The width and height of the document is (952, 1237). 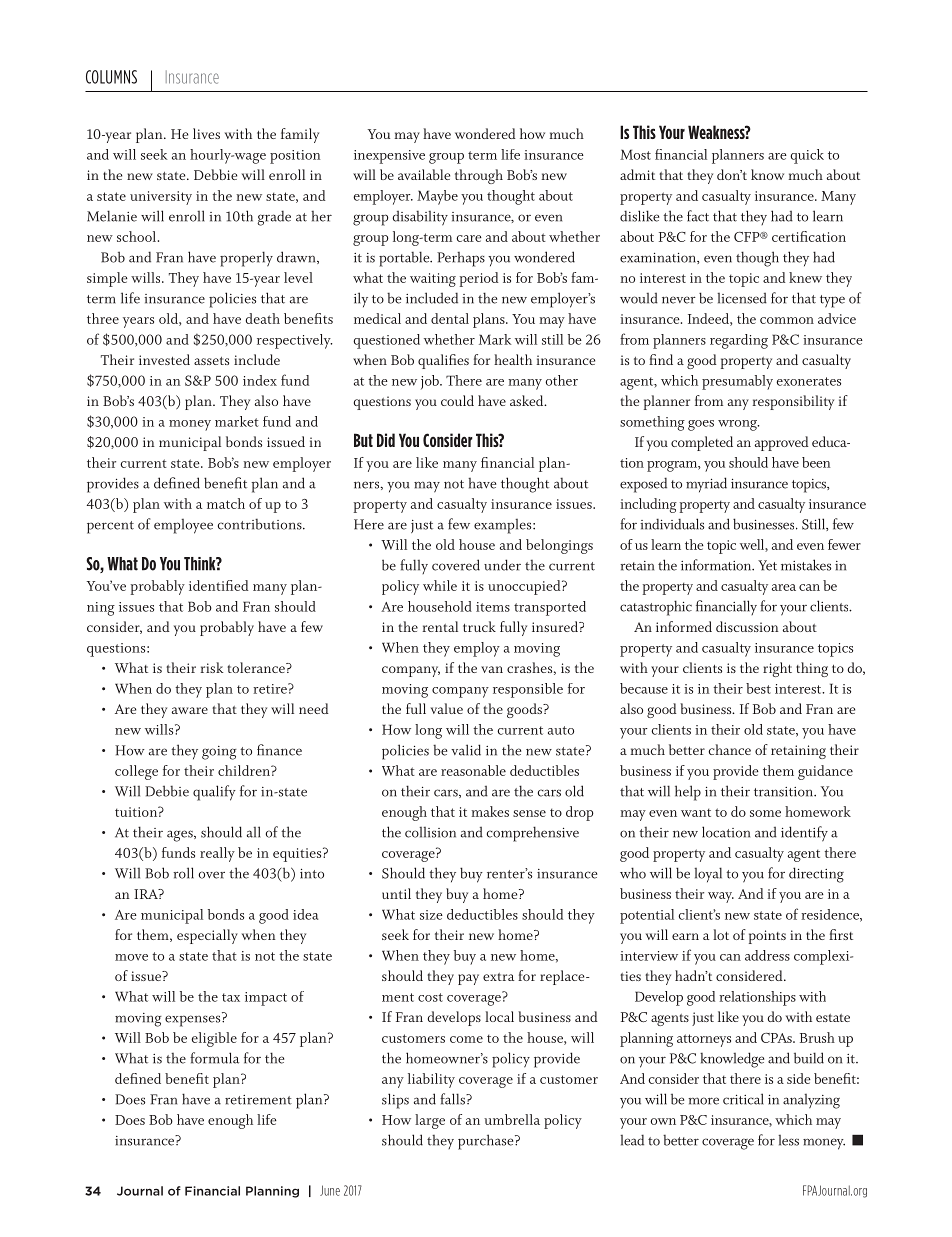 What do you see at coordinates (214, 1058) in the document?
I see `formula` at bounding box center [214, 1058].
